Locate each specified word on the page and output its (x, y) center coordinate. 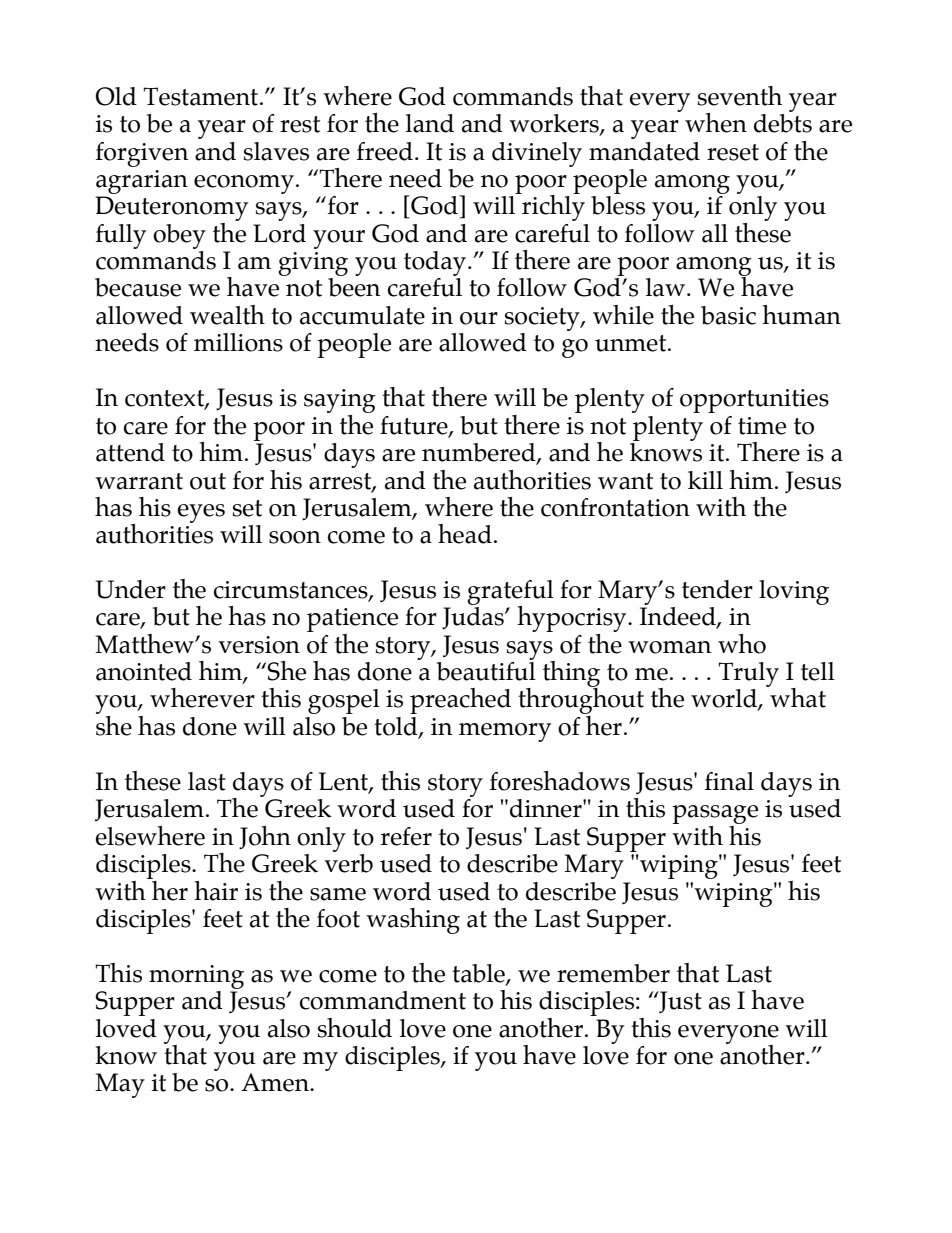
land (430, 123)
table (479, 974)
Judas (474, 618)
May (120, 1085)
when (716, 123)
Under (131, 589)
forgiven (142, 154)
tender (717, 589)
